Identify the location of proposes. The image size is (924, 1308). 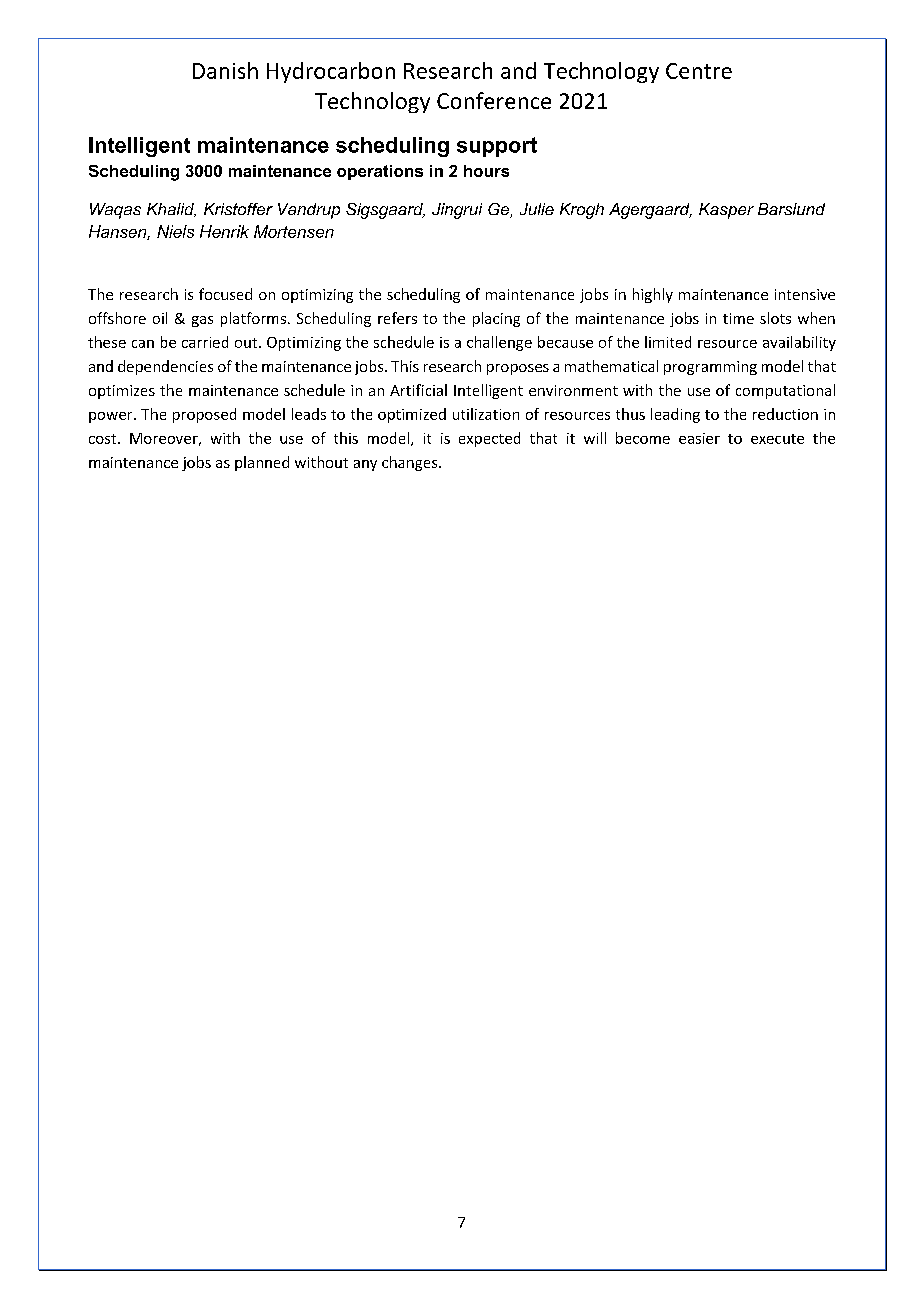
(518, 369).
